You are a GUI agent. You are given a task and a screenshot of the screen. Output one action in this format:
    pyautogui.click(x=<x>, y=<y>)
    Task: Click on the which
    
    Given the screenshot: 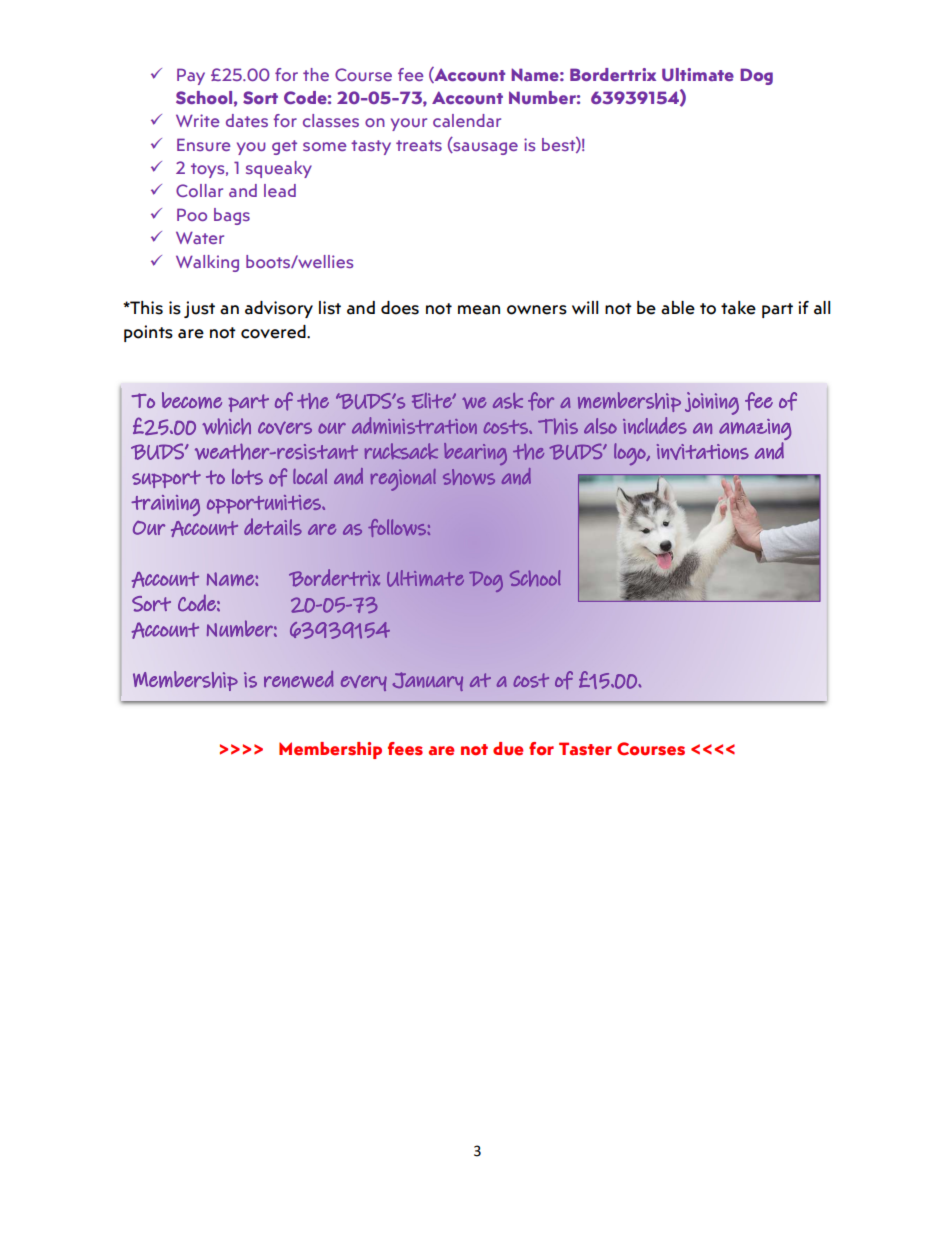 What is the action you would take?
    pyautogui.click(x=226, y=426)
